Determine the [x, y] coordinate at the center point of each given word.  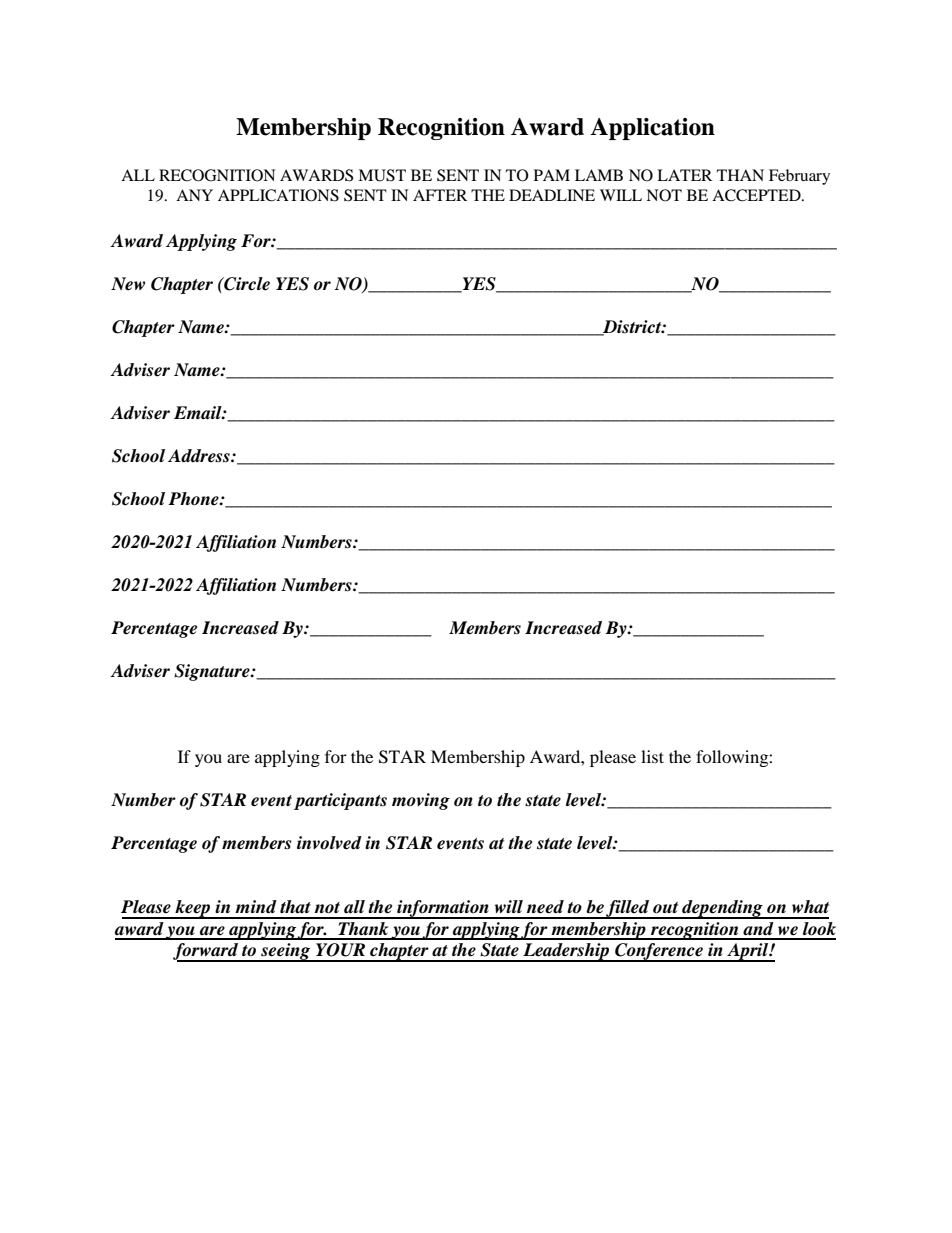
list [652, 756]
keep [193, 909]
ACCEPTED [757, 195]
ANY [194, 195]
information [443, 909]
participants [340, 801]
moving [421, 801]
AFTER [440, 195]
